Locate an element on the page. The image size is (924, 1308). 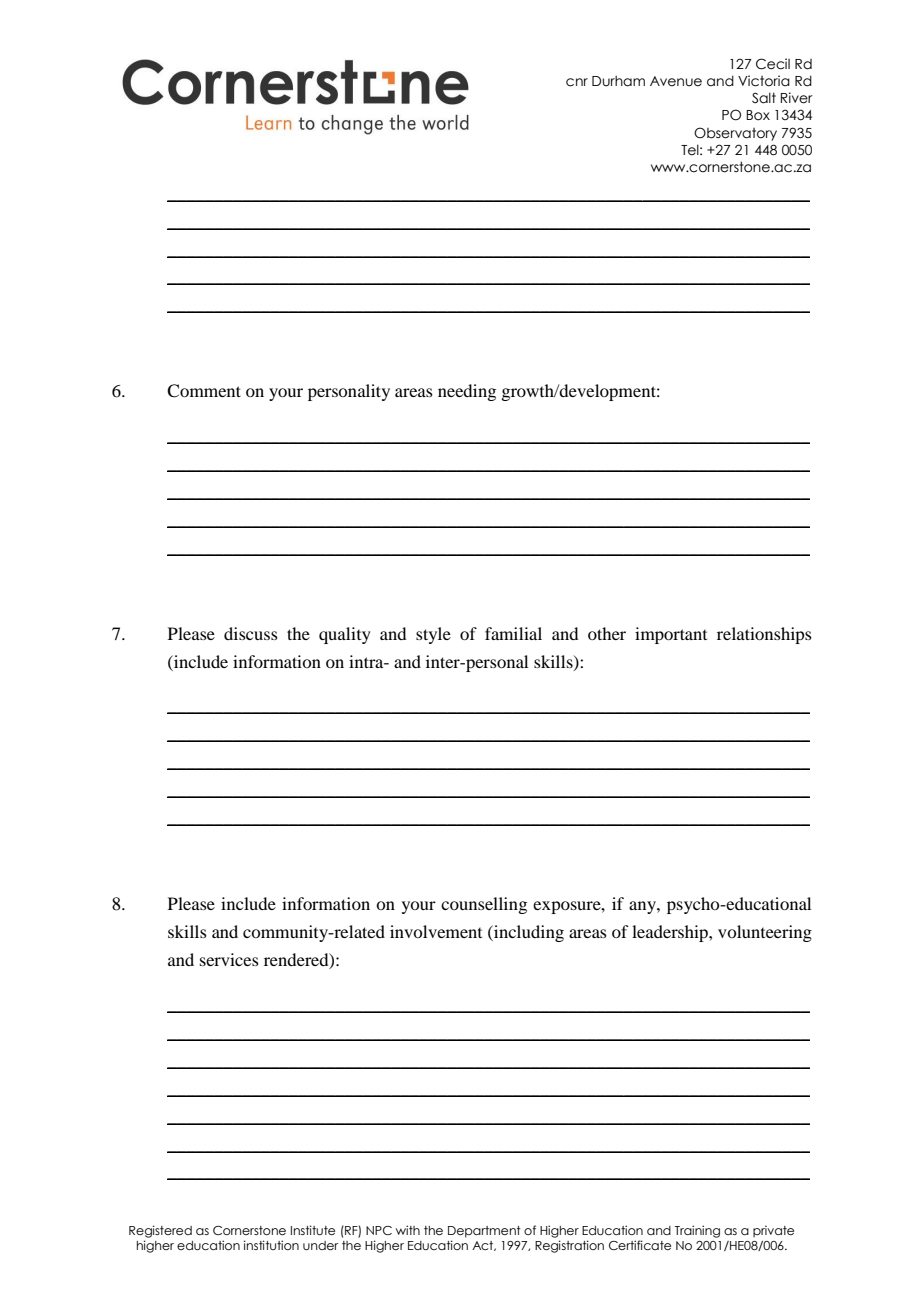
relationships is located at coordinates (764, 635).
